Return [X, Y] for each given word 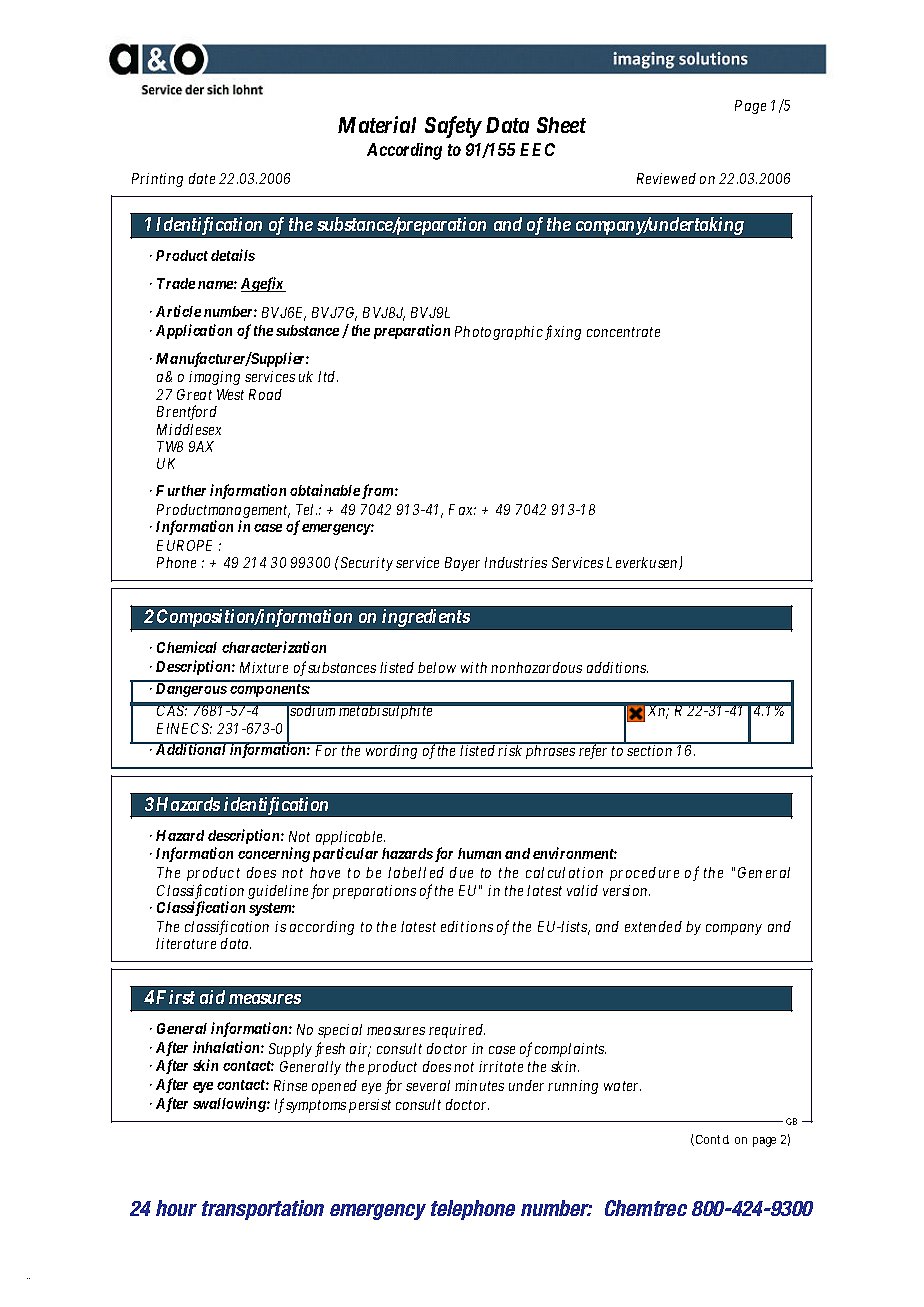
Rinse [290, 1085]
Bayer [462, 564]
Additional [191, 748]
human [479, 853]
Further [181, 490]
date [202, 178]
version [626, 890]
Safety [453, 127]
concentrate [623, 332]
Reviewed [666, 178]
